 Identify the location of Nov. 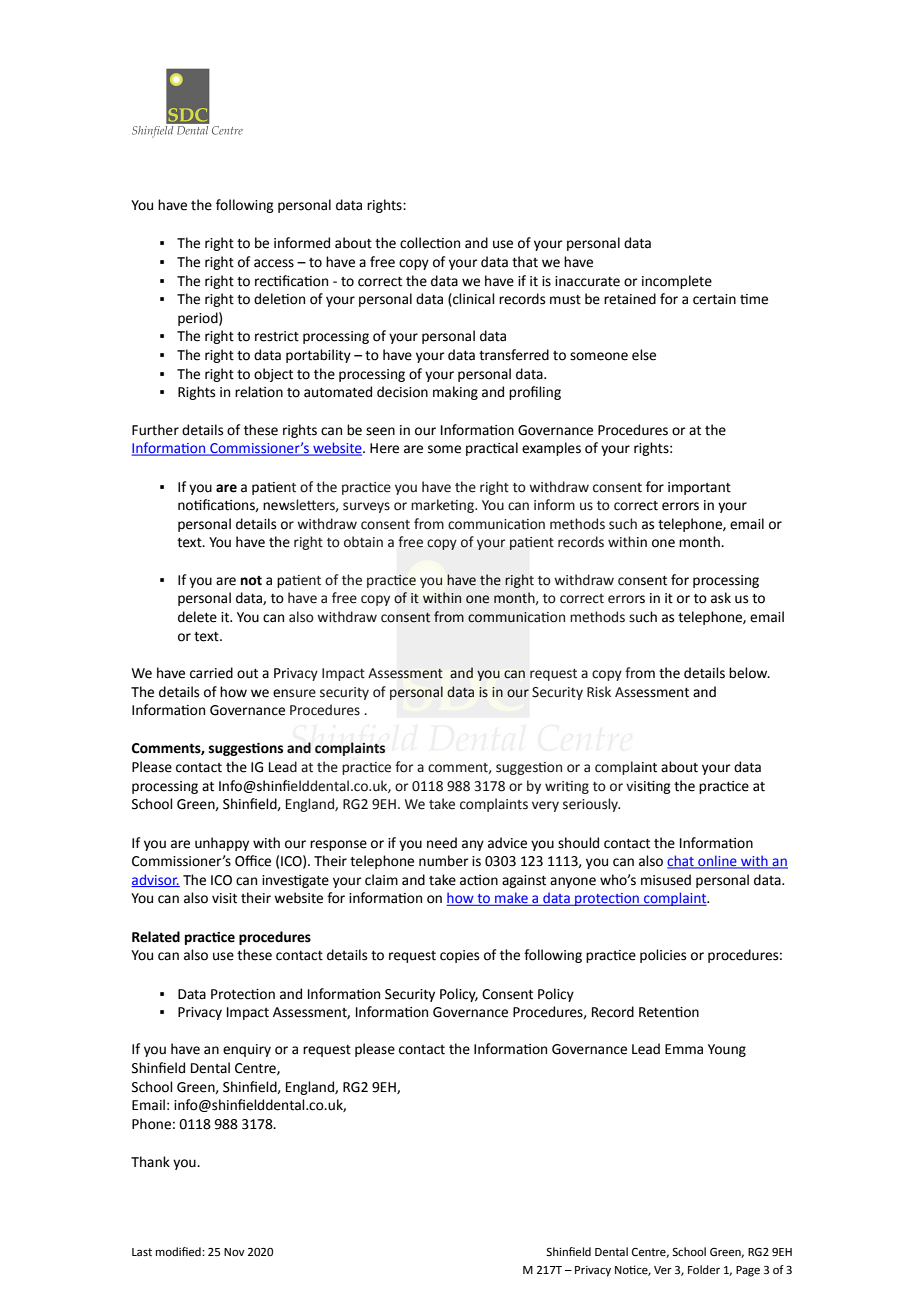
(234, 1252).
